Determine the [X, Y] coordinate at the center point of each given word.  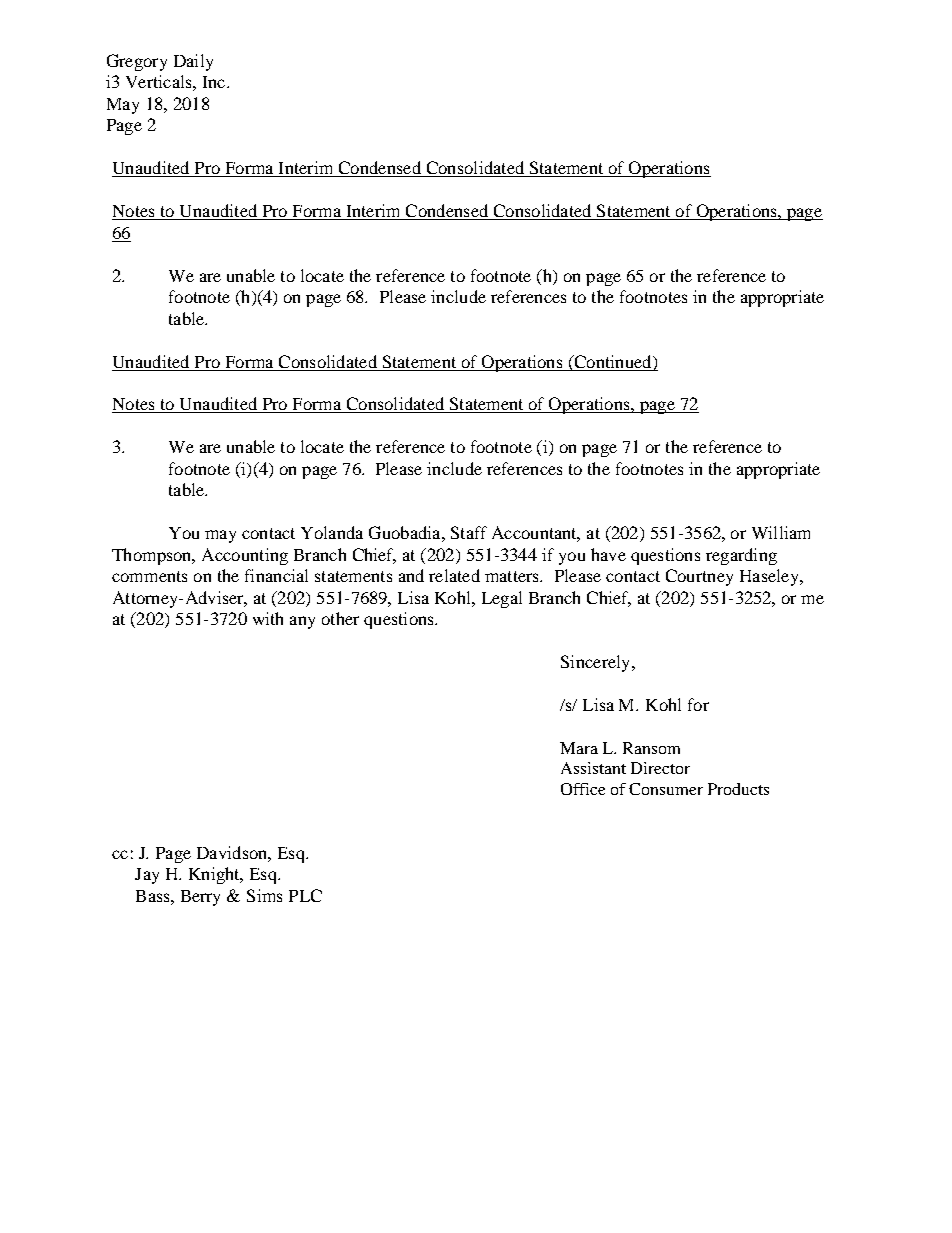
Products [738, 789]
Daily [193, 62]
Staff [469, 532]
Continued [613, 361]
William [781, 532]
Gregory [137, 62]
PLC [305, 895]
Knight [215, 875]
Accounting [245, 556]
